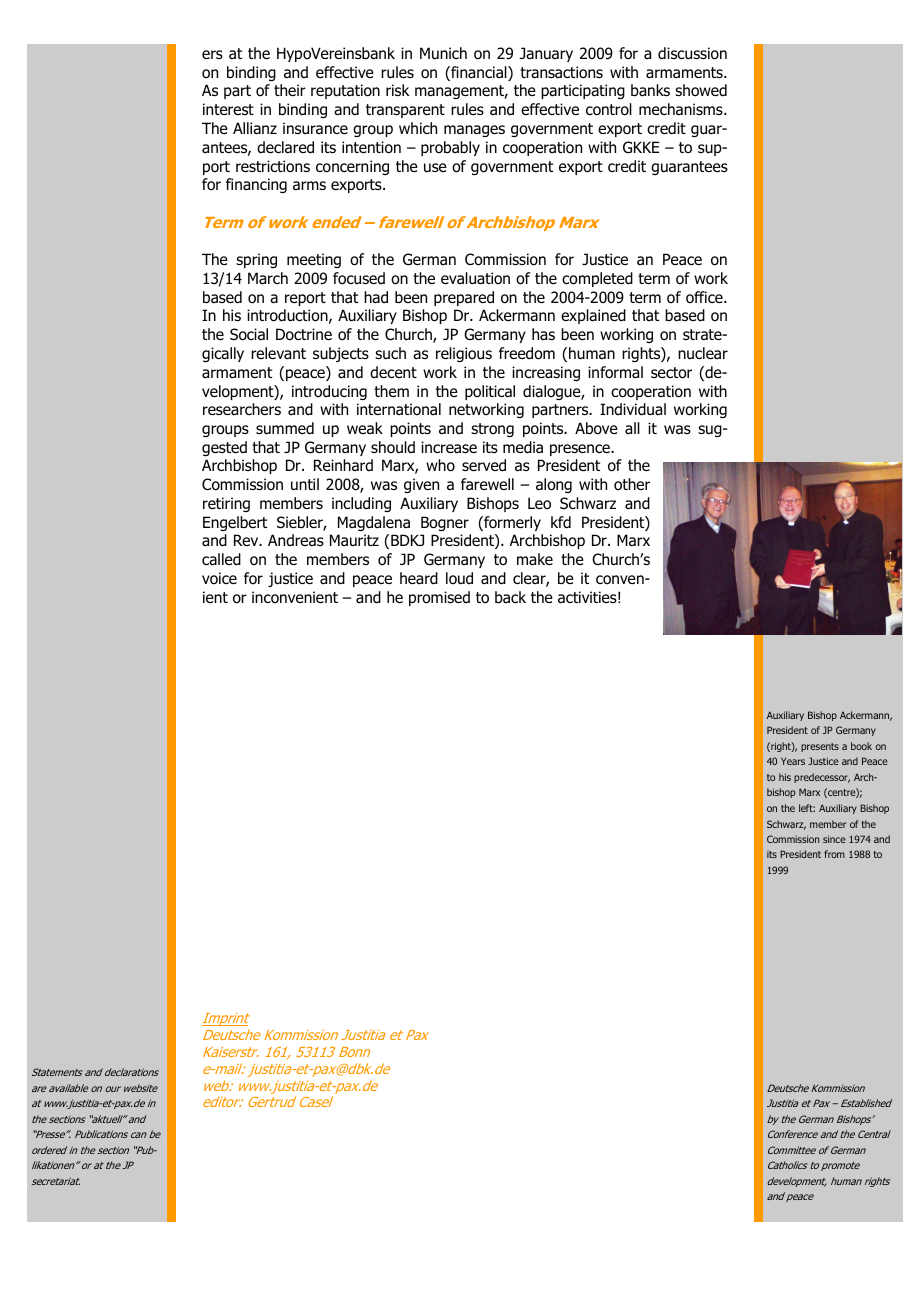  What do you see at coordinates (671, 373) in the page?
I see `sector` at bounding box center [671, 373].
